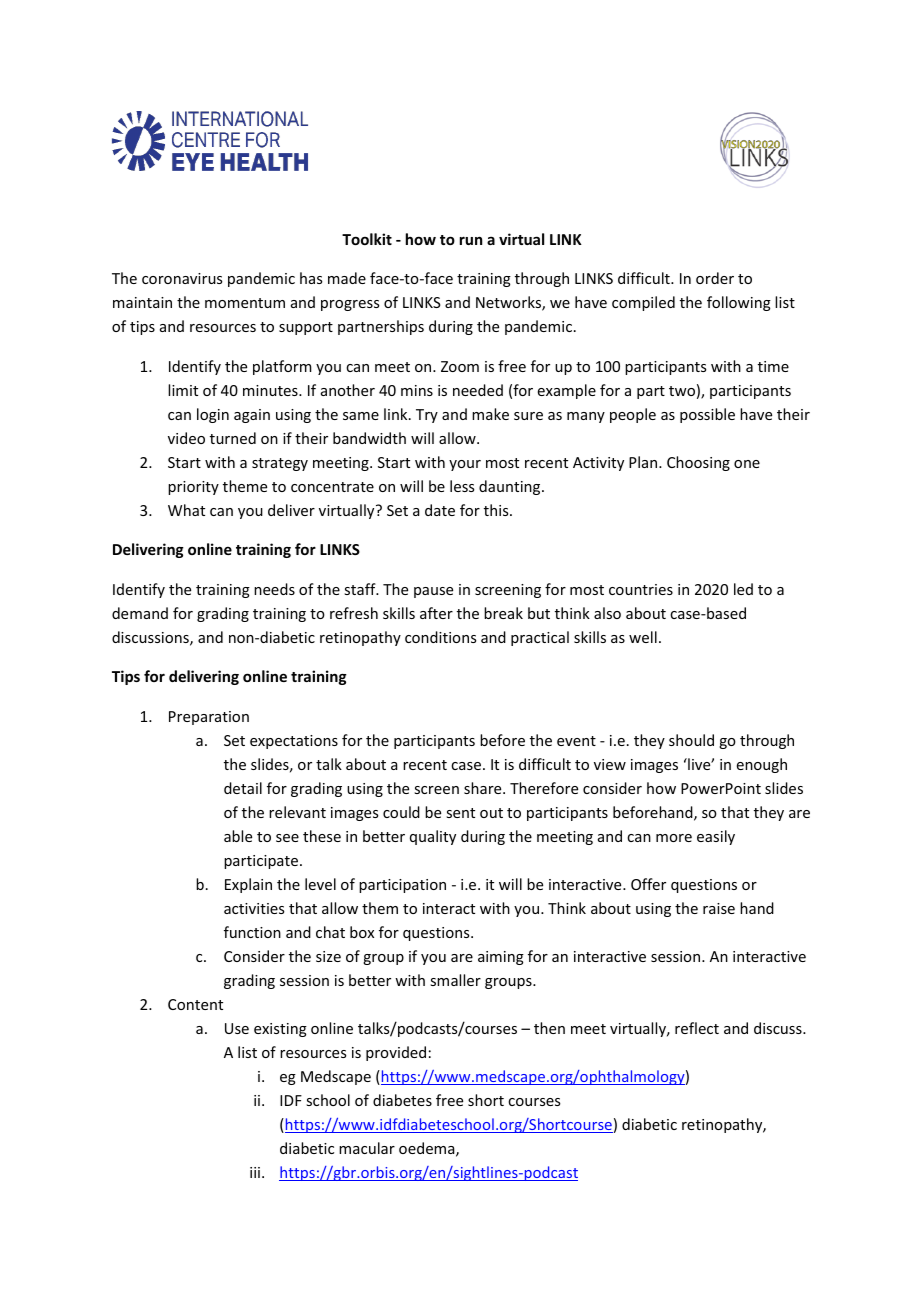 The image size is (924, 1308). What do you see at coordinates (256, 1172) in the image?
I see `iii` at bounding box center [256, 1172].
